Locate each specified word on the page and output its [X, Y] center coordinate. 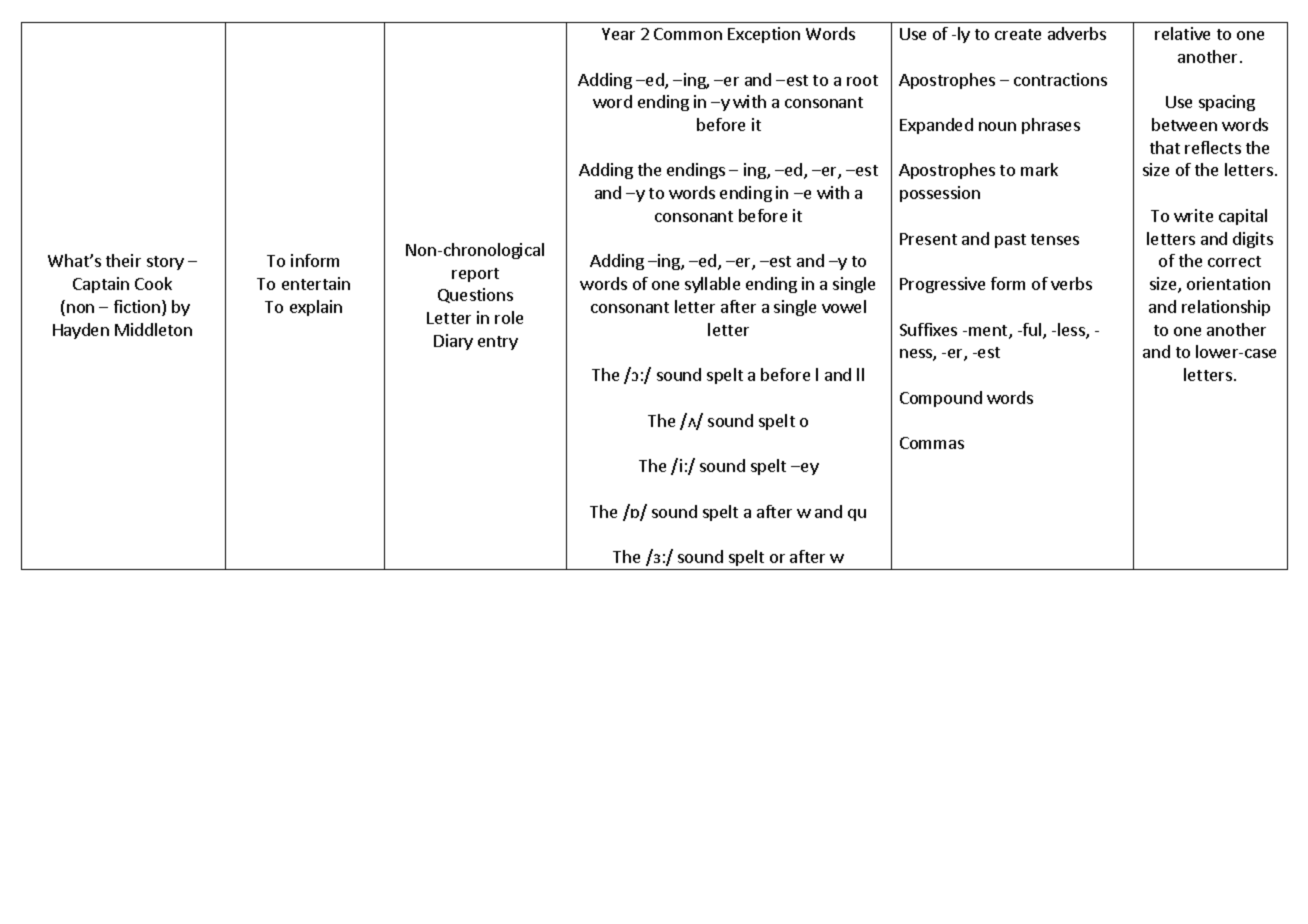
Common [688, 34]
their [123, 260]
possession [940, 194]
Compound [941, 399]
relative [1182, 33]
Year [618, 34]
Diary [453, 342]
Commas [932, 443]
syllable [712, 285]
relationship [1226, 308]
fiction [137, 306]
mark [1039, 169]
